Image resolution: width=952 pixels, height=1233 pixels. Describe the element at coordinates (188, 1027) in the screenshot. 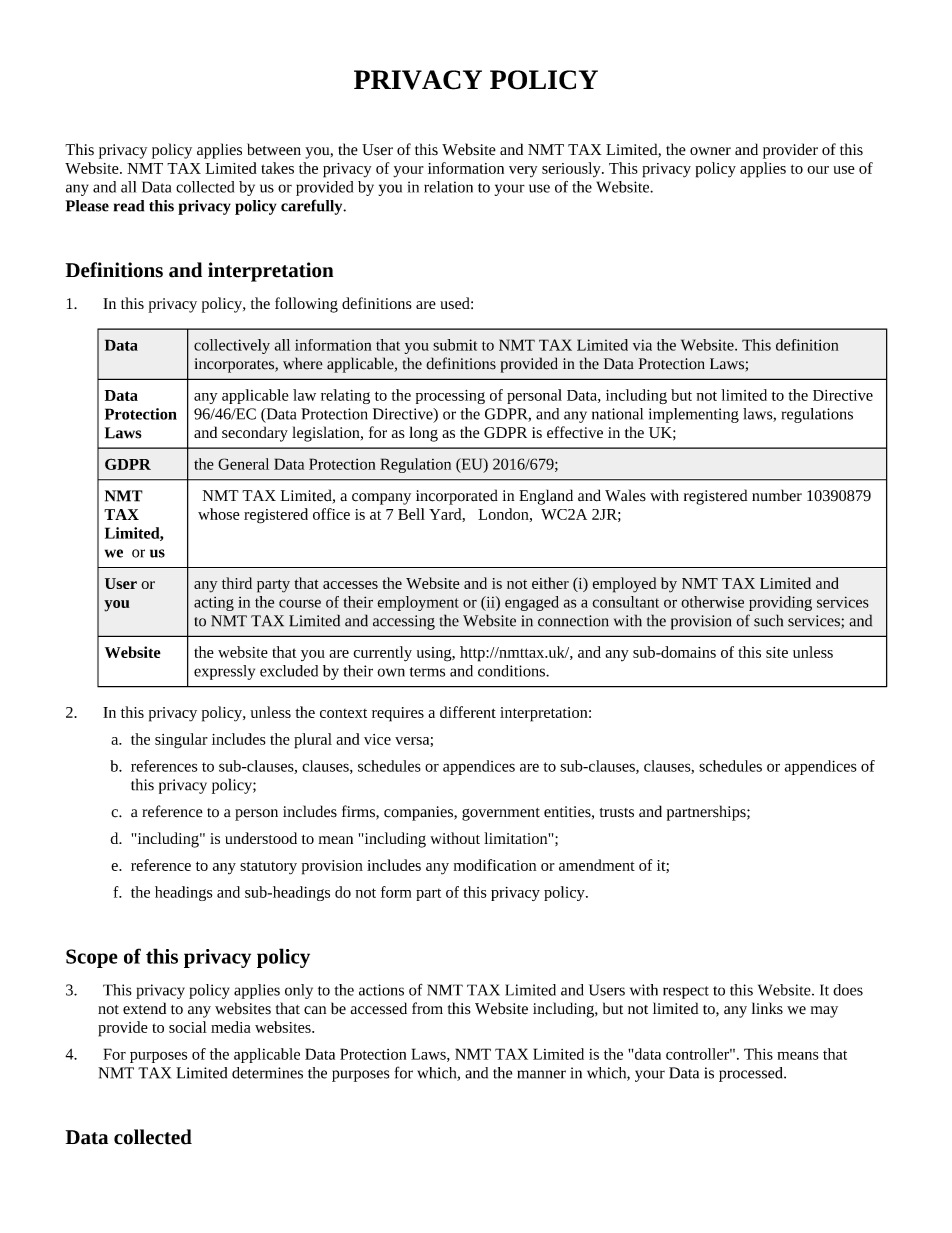

I see `social` at that location.
